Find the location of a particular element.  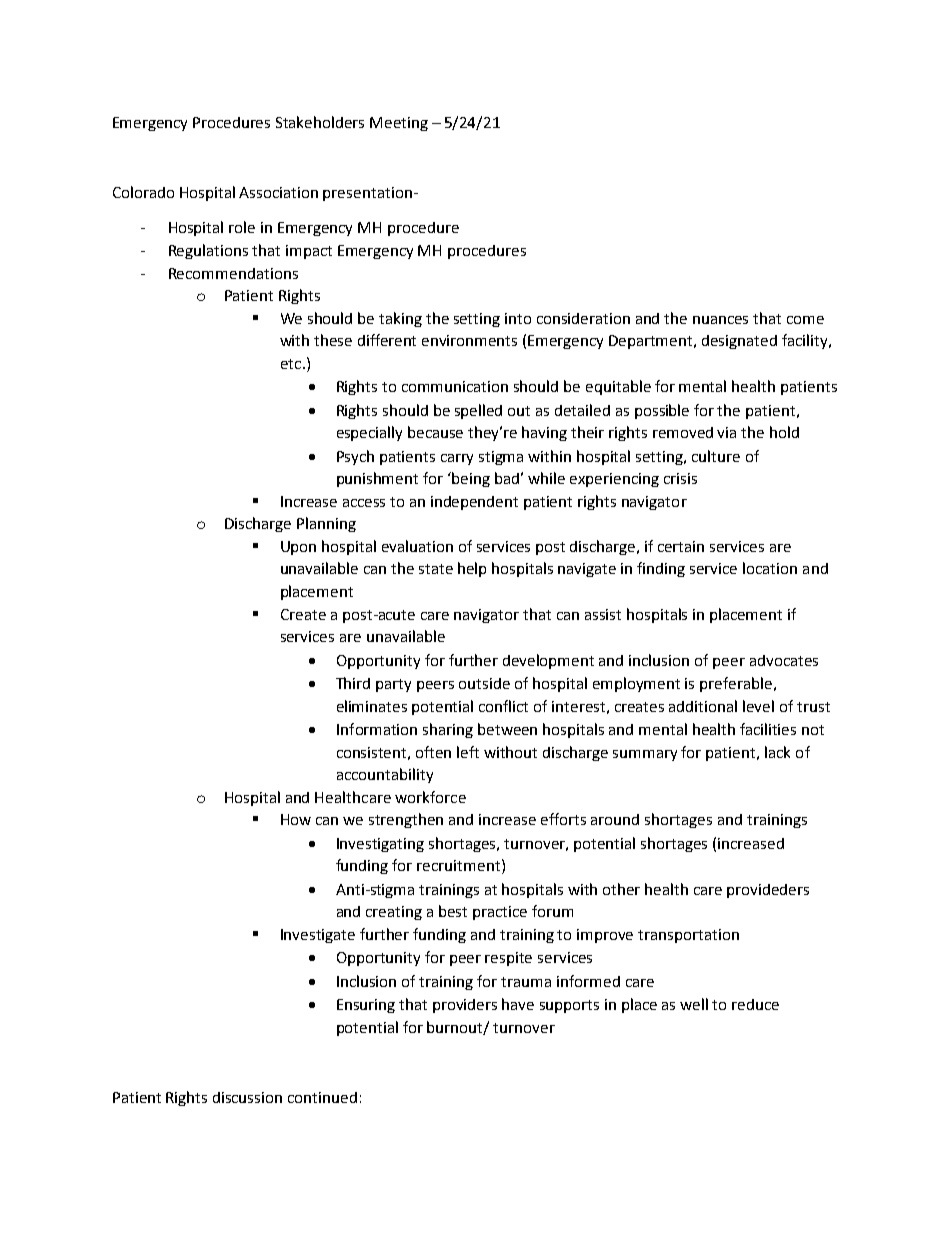

reduce is located at coordinates (755, 1004).
